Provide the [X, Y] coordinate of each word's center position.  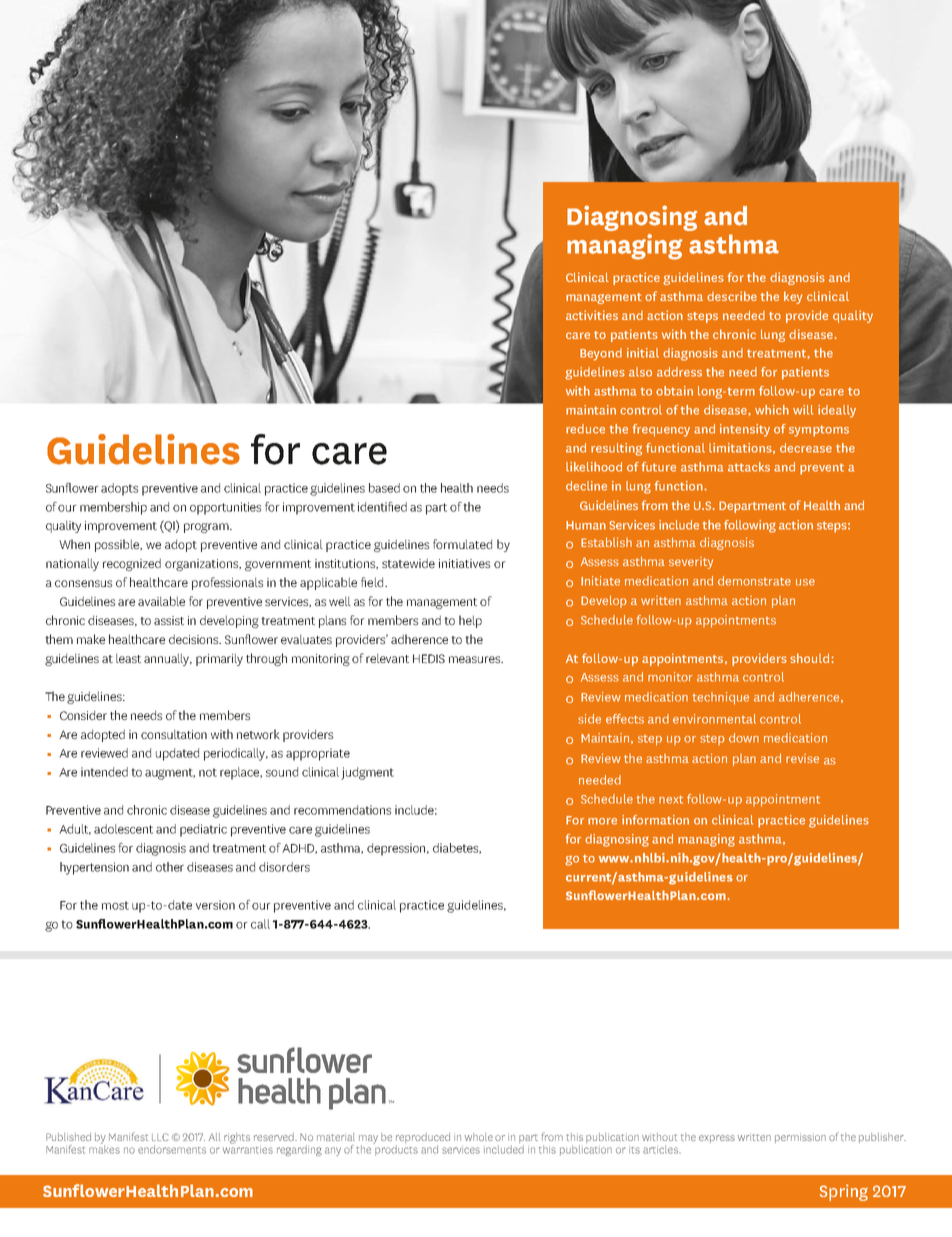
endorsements [172, 1149]
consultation [174, 734]
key [793, 297]
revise [802, 758]
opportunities [225, 508]
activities [592, 315]
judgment [367, 773]
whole [479, 1137]
